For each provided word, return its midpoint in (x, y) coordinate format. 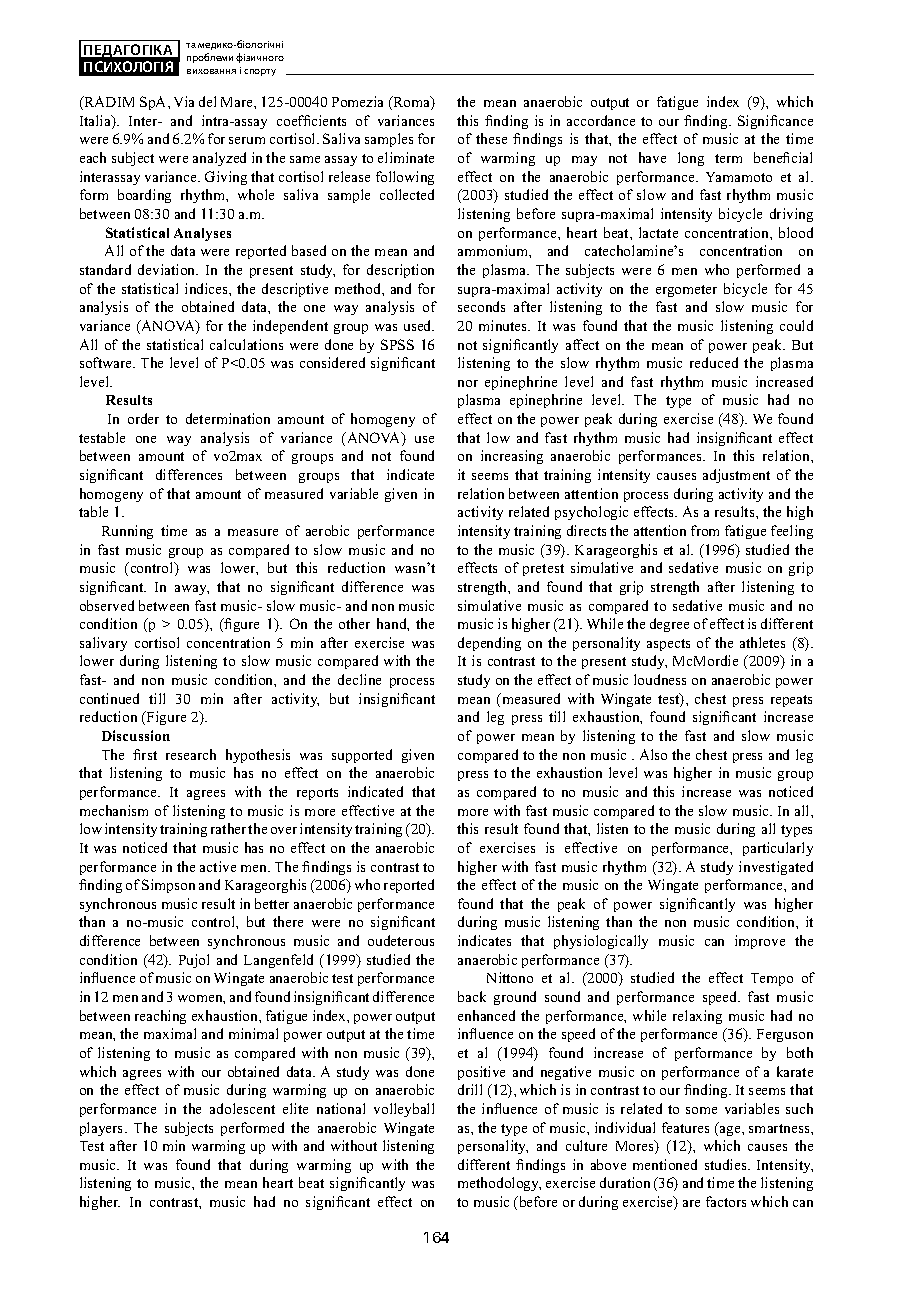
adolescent (242, 1108)
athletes (762, 642)
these (491, 138)
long (691, 159)
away (192, 590)
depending (489, 644)
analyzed (219, 159)
